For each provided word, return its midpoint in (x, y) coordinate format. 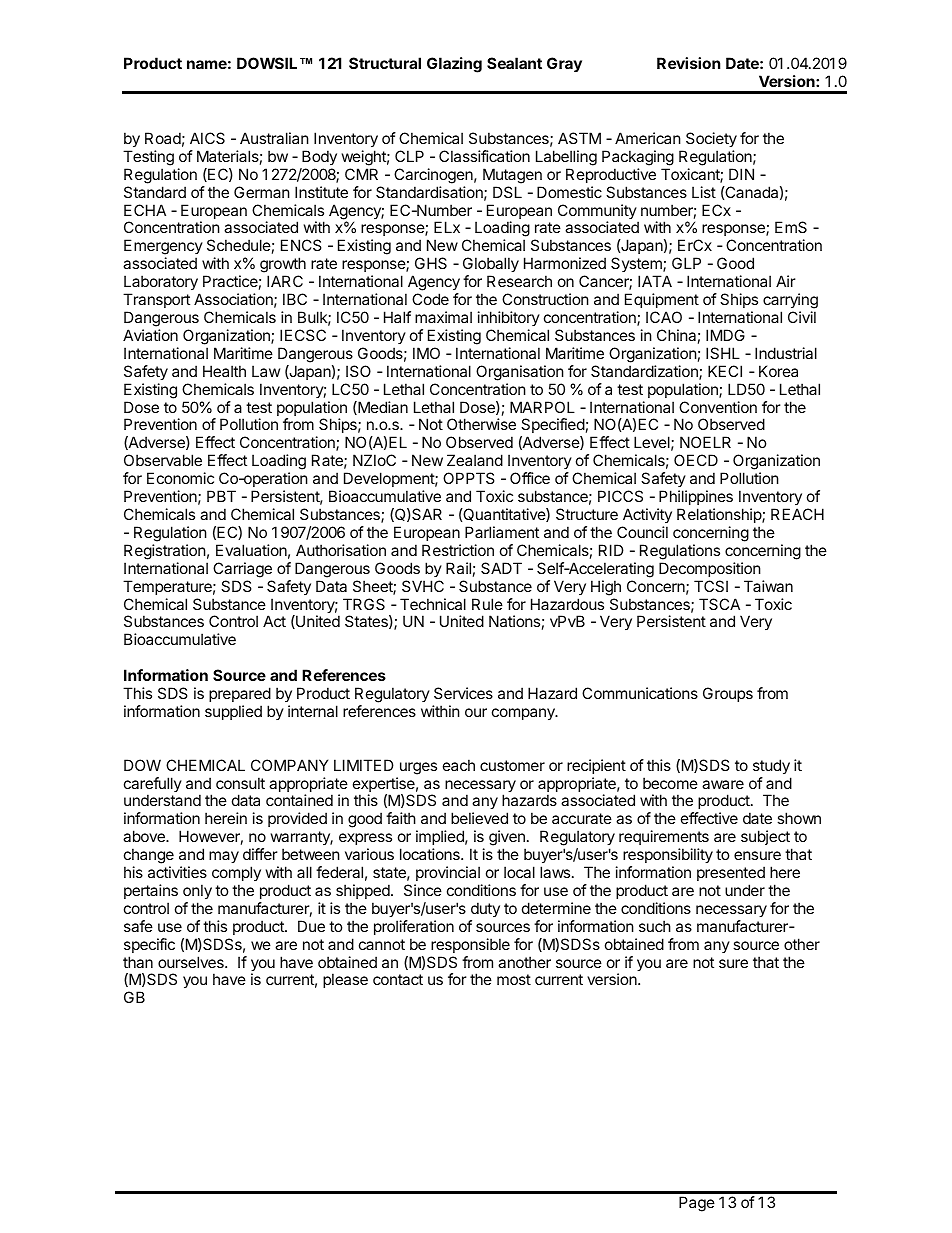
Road (163, 138)
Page (697, 1204)
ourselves (192, 962)
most (514, 979)
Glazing (454, 65)
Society (711, 139)
